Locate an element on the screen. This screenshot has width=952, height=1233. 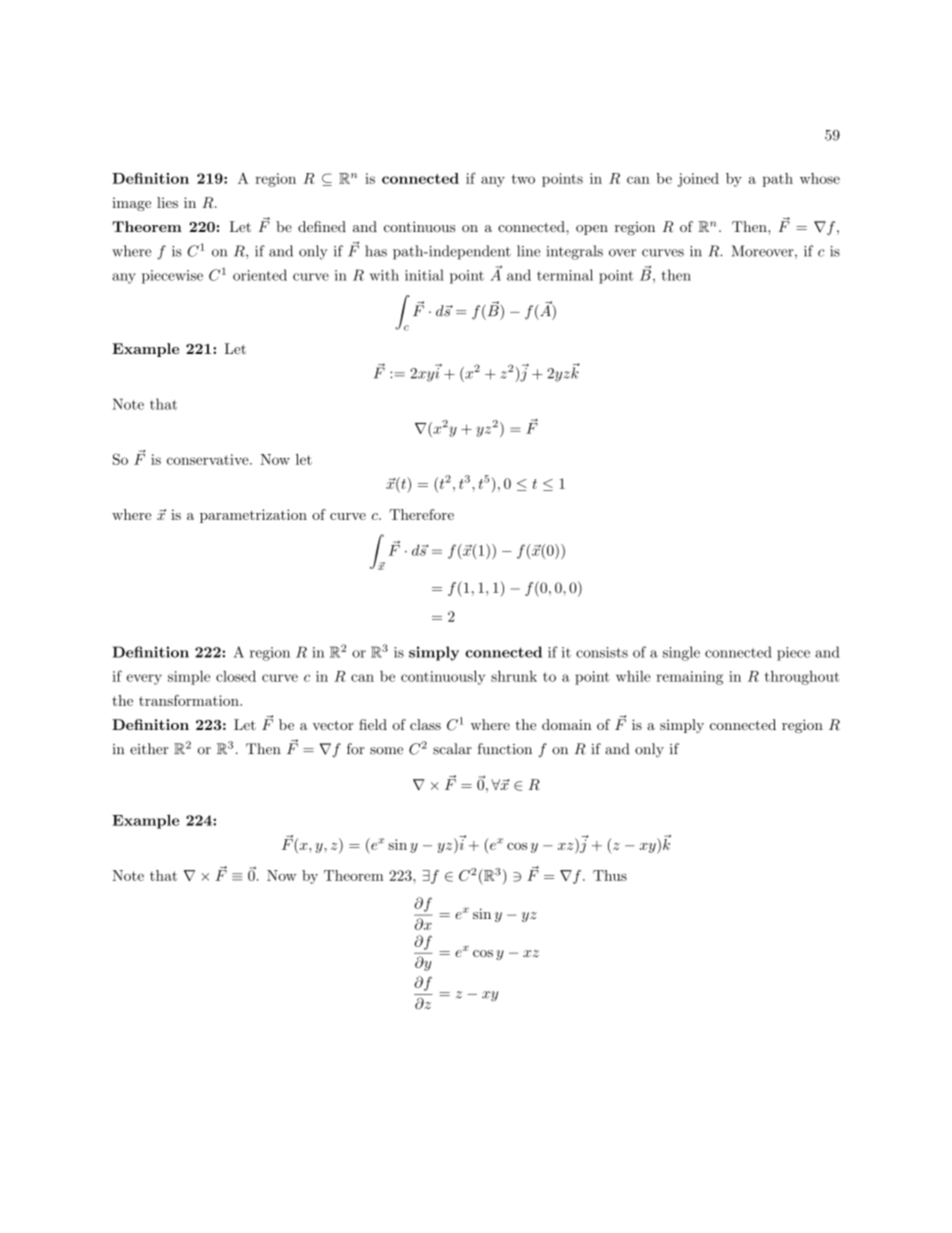
shrunk is located at coordinates (514, 676).
